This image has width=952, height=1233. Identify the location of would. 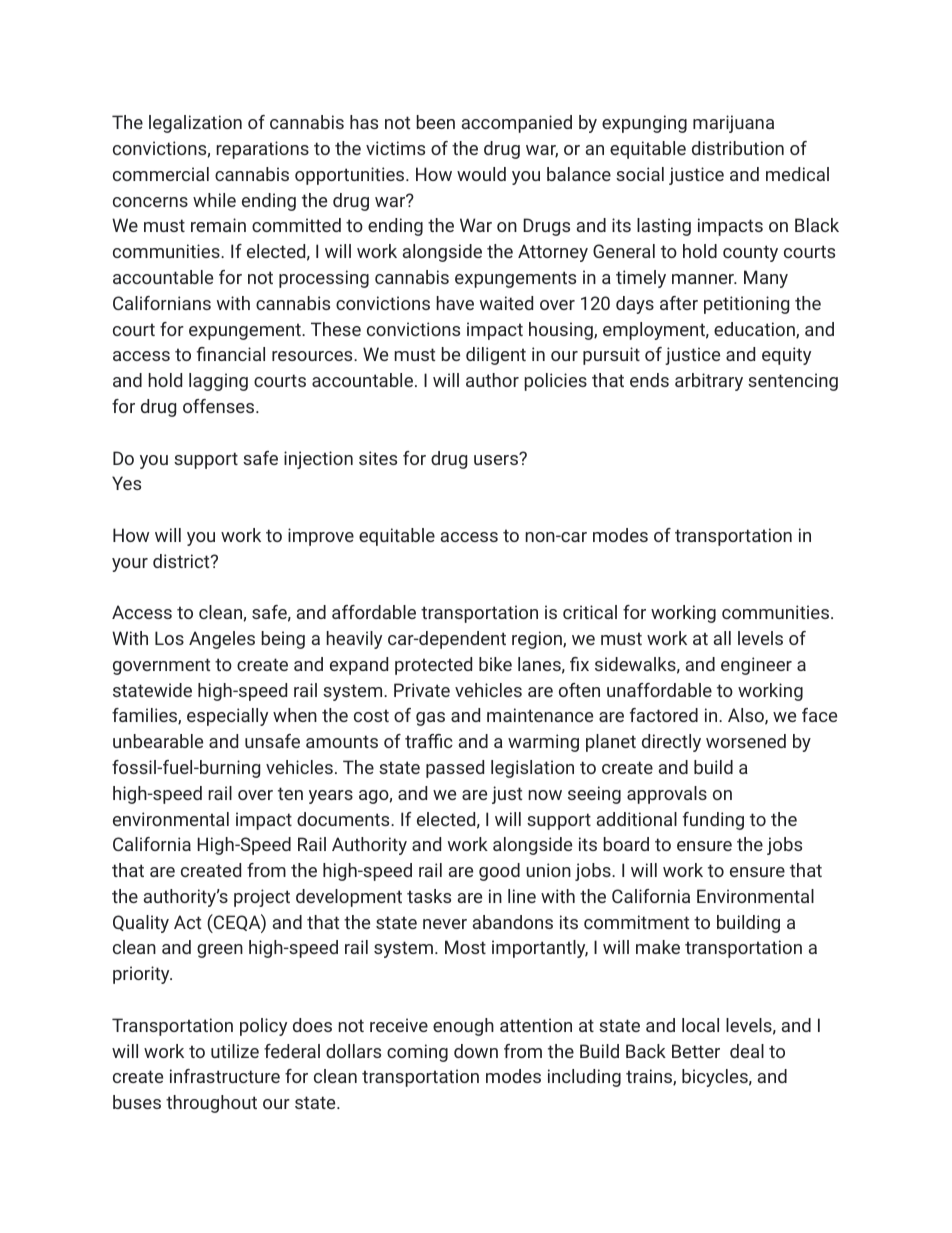
(481, 174).
